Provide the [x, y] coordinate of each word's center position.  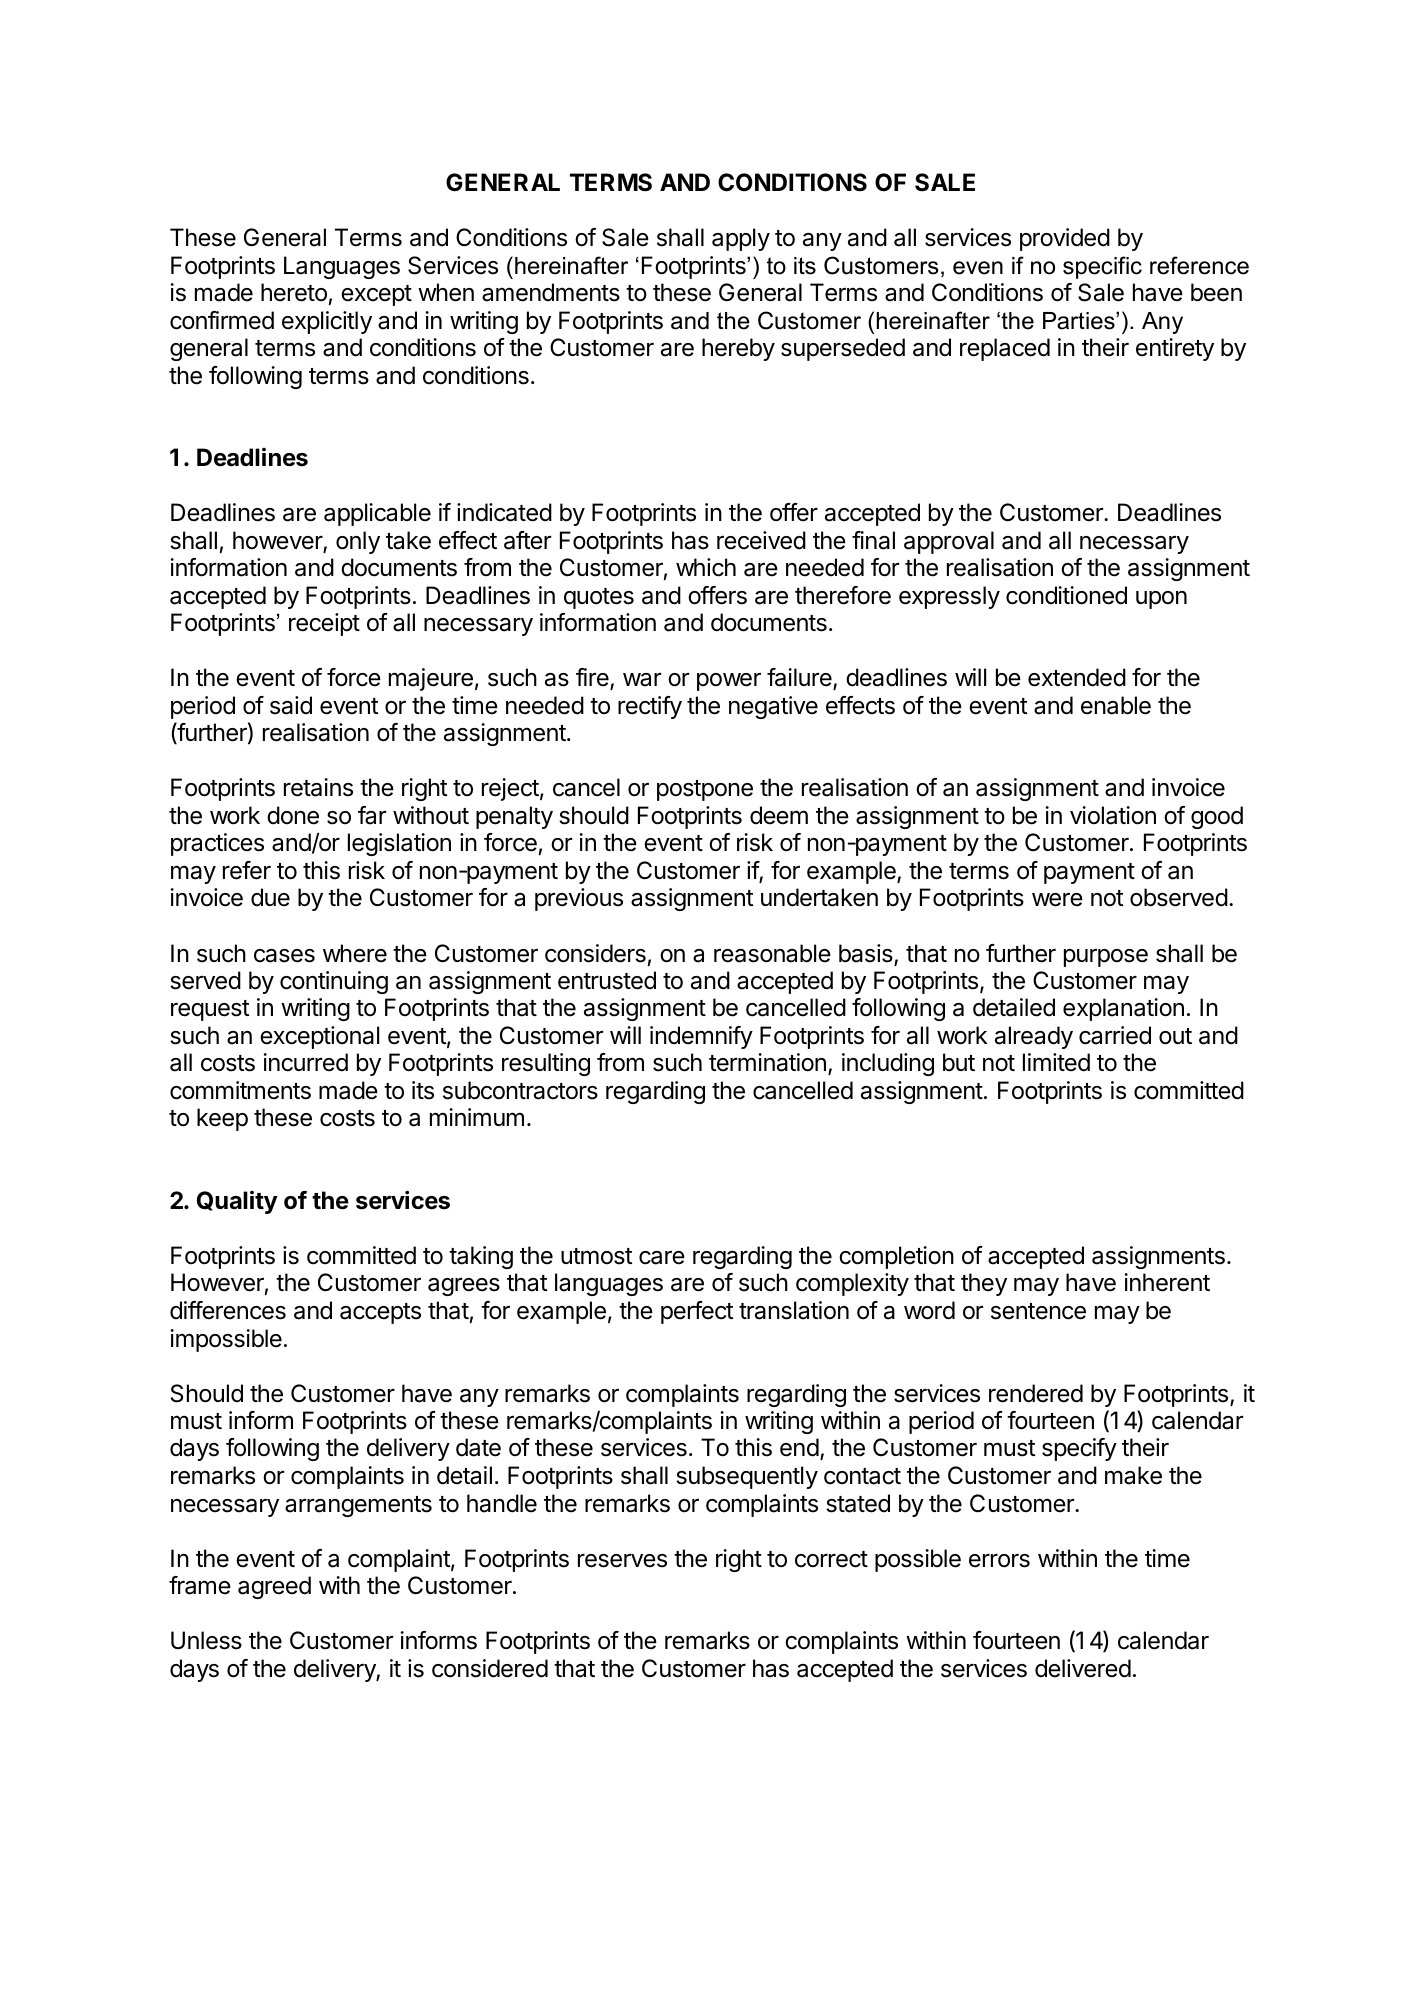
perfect [697, 1312]
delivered [1083, 1668]
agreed [274, 1587]
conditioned [1066, 595]
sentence [1038, 1311]
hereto [294, 292]
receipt [324, 624]
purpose [1106, 958]
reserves [622, 1561]
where [355, 953]
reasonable [772, 953]
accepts [380, 1313]
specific [1102, 267]
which [706, 567]
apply [741, 239]
